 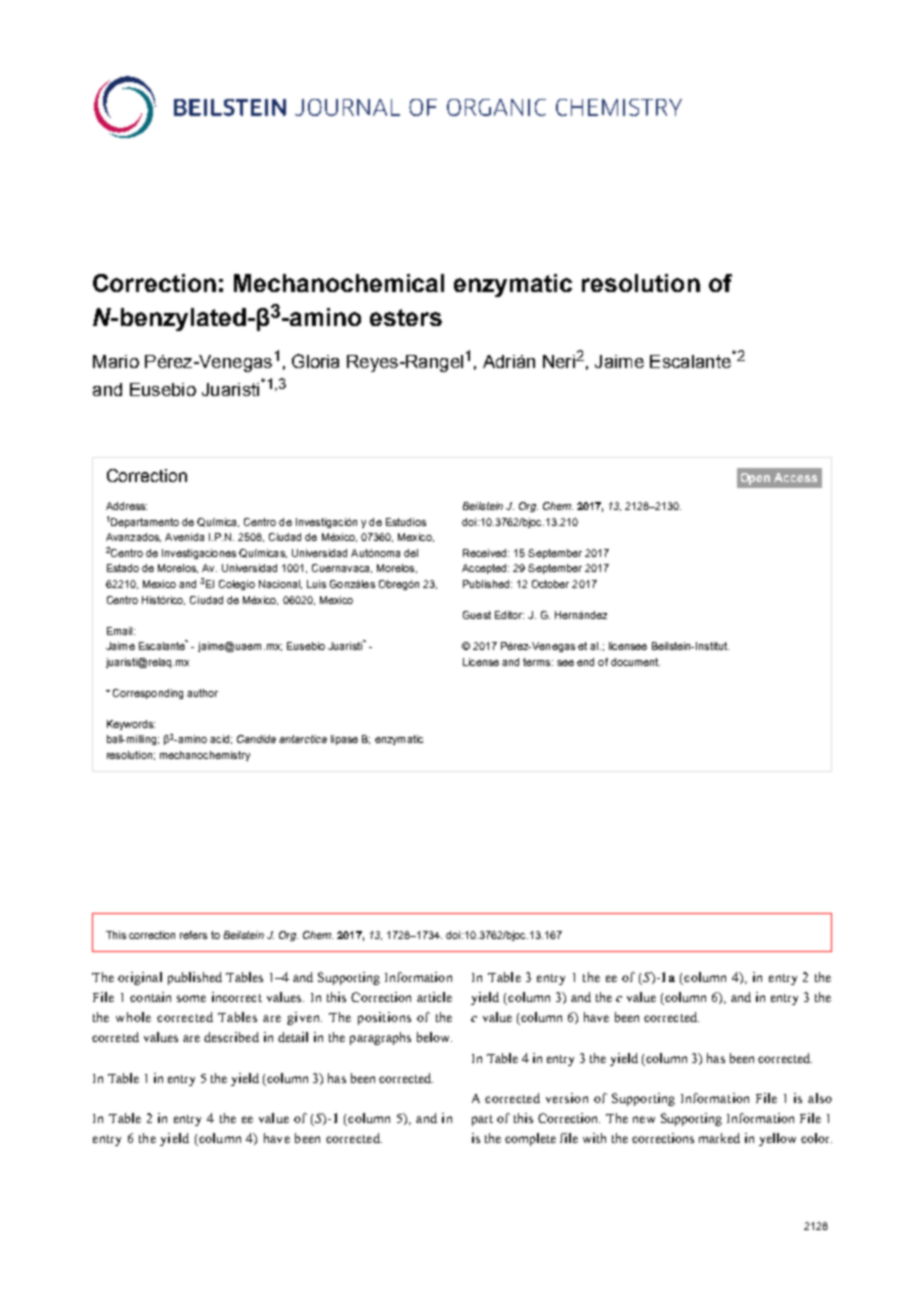 What do you see at coordinates (485, 569) in the screenshot?
I see `Accepted` at bounding box center [485, 569].
